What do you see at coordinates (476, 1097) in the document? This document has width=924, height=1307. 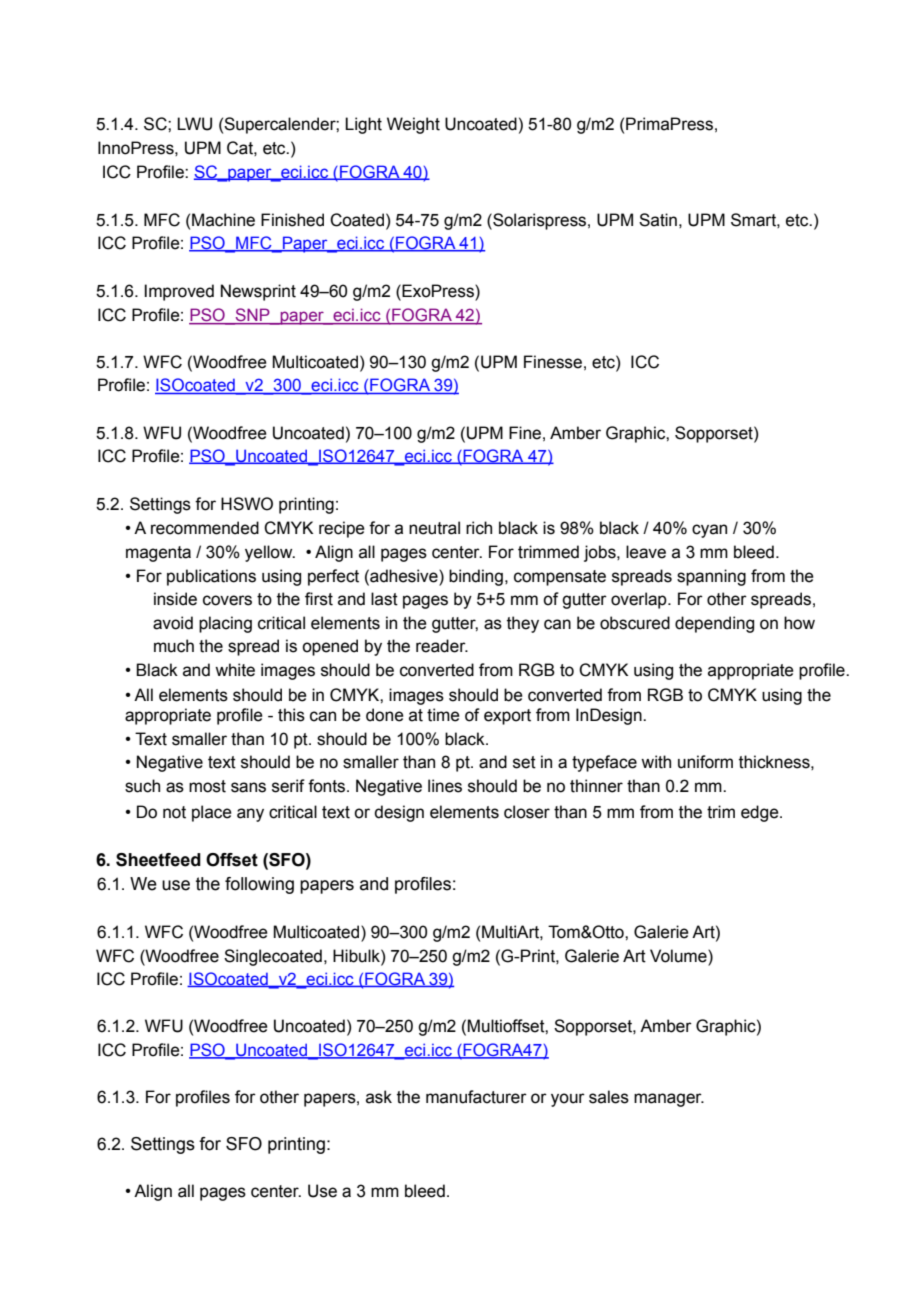 I see `manufacturer` at bounding box center [476, 1097].
